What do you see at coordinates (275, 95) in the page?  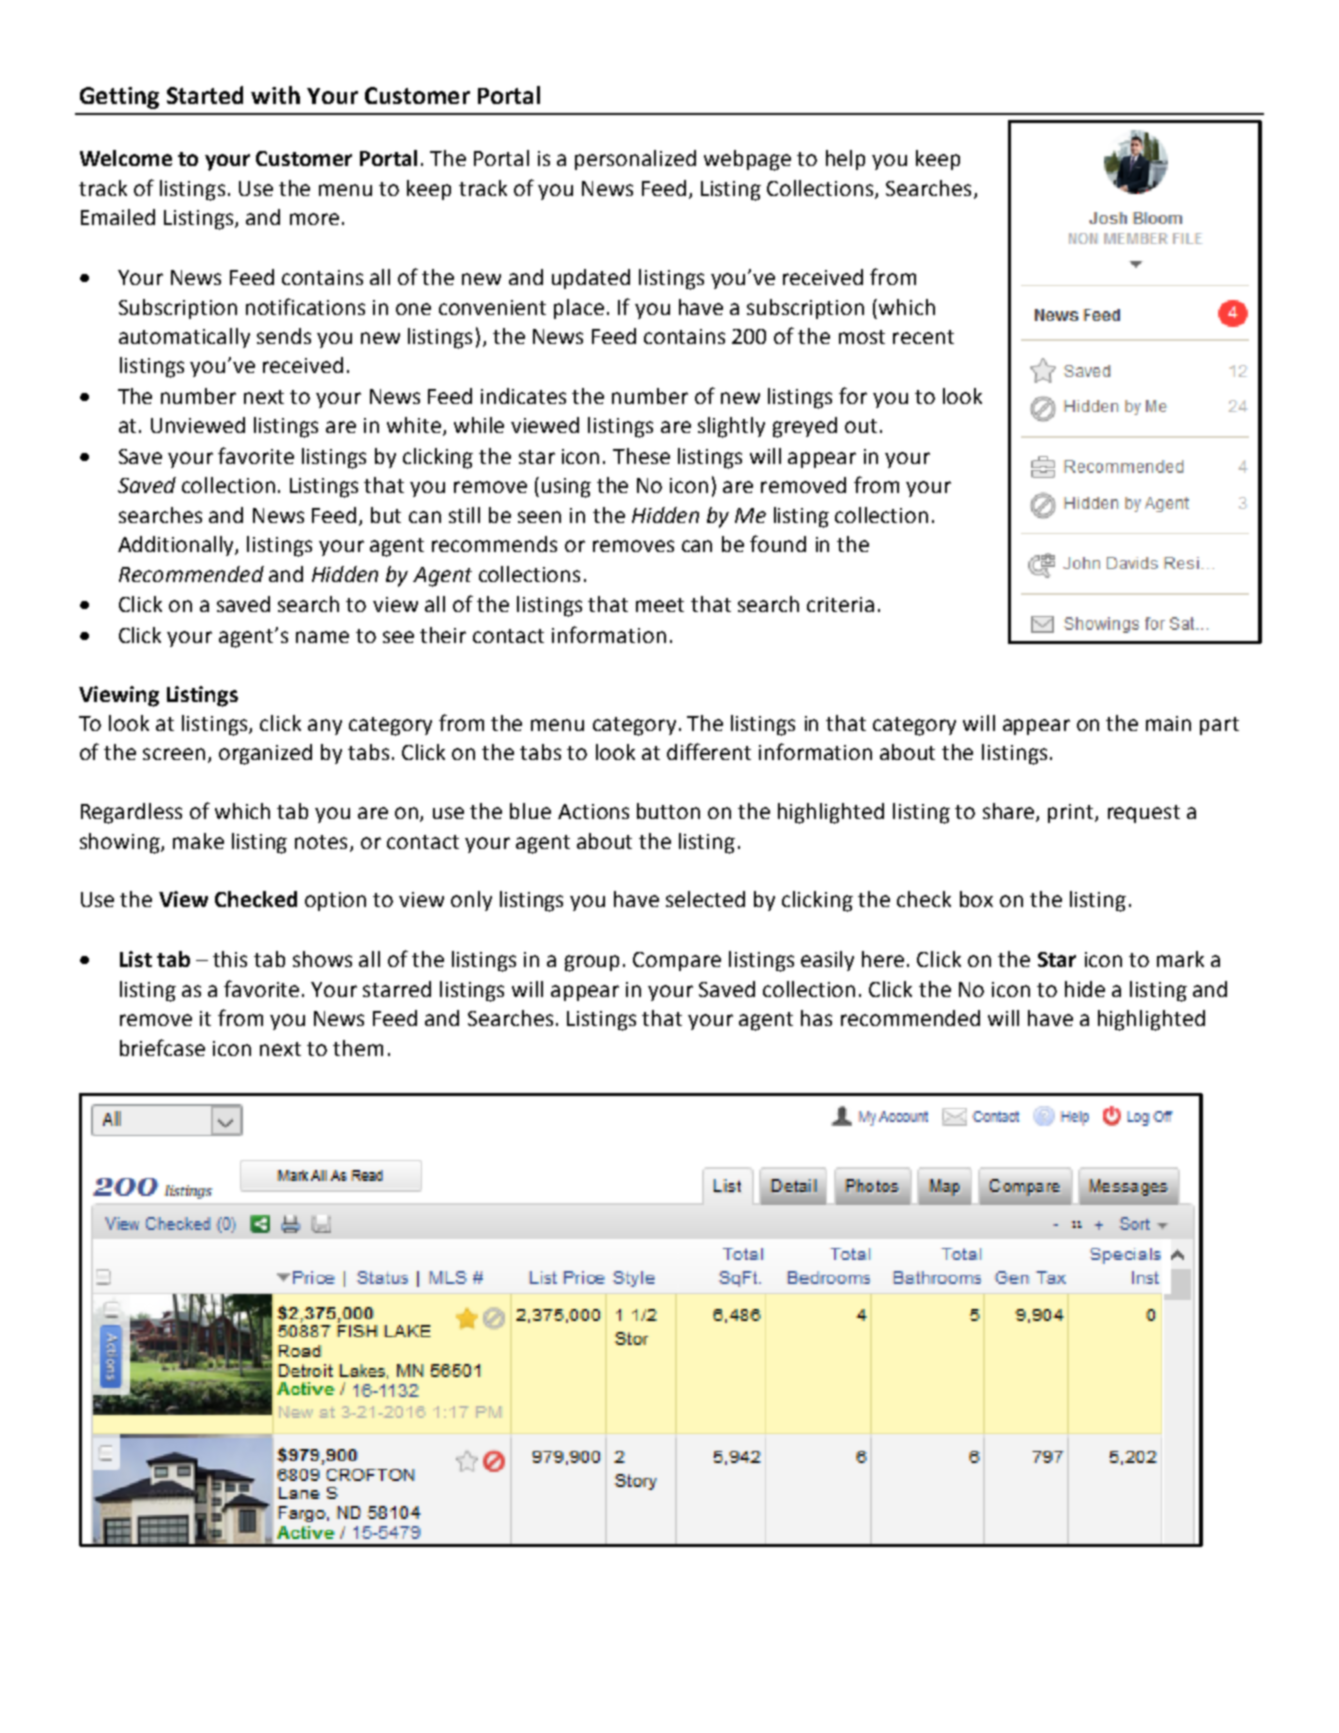 I see `with` at bounding box center [275, 95].
